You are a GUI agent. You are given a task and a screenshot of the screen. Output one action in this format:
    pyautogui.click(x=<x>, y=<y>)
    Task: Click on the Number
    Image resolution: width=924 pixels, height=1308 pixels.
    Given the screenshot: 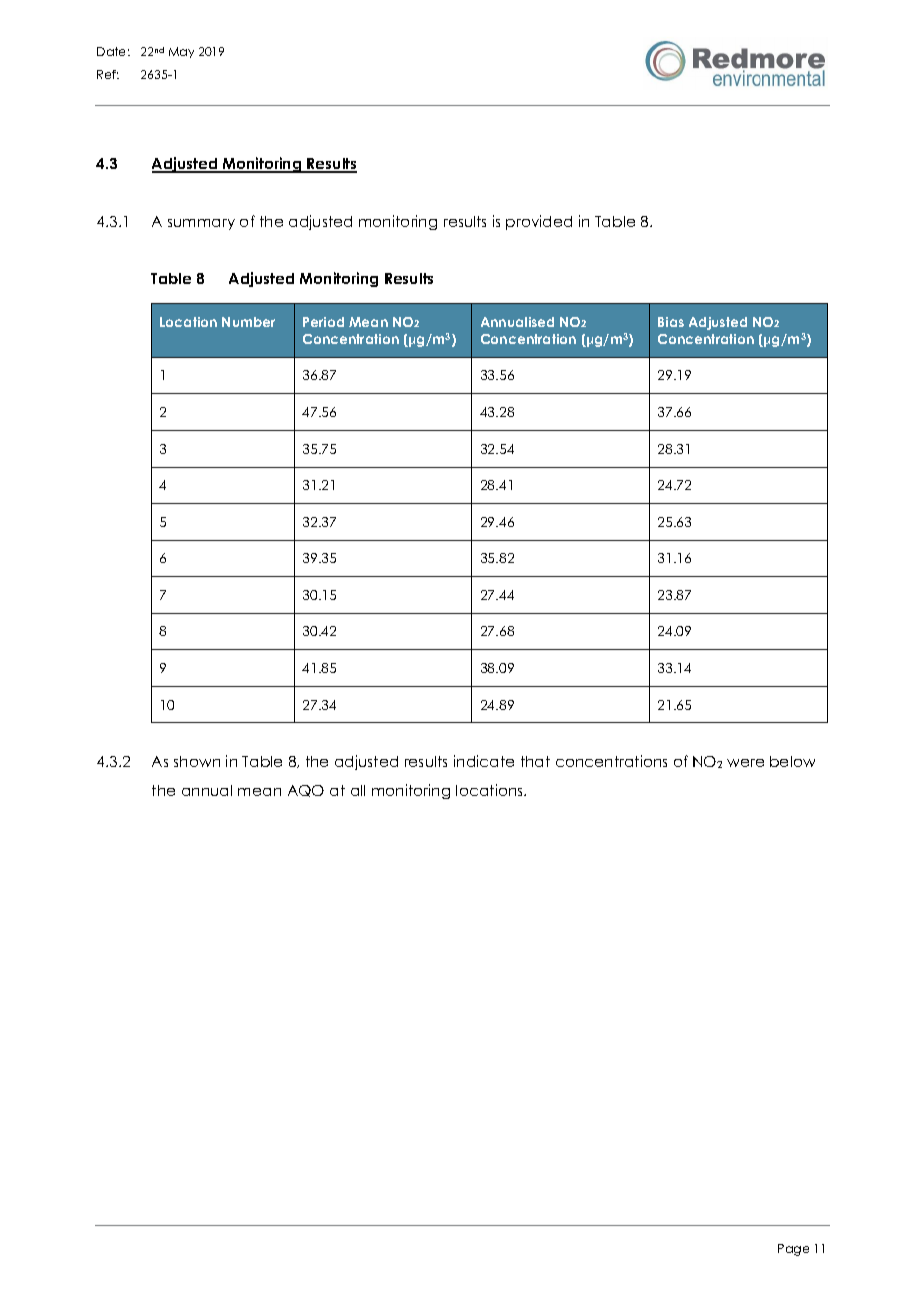 What is the action you would take?
    pyautogui.click(x=248, y=322)
